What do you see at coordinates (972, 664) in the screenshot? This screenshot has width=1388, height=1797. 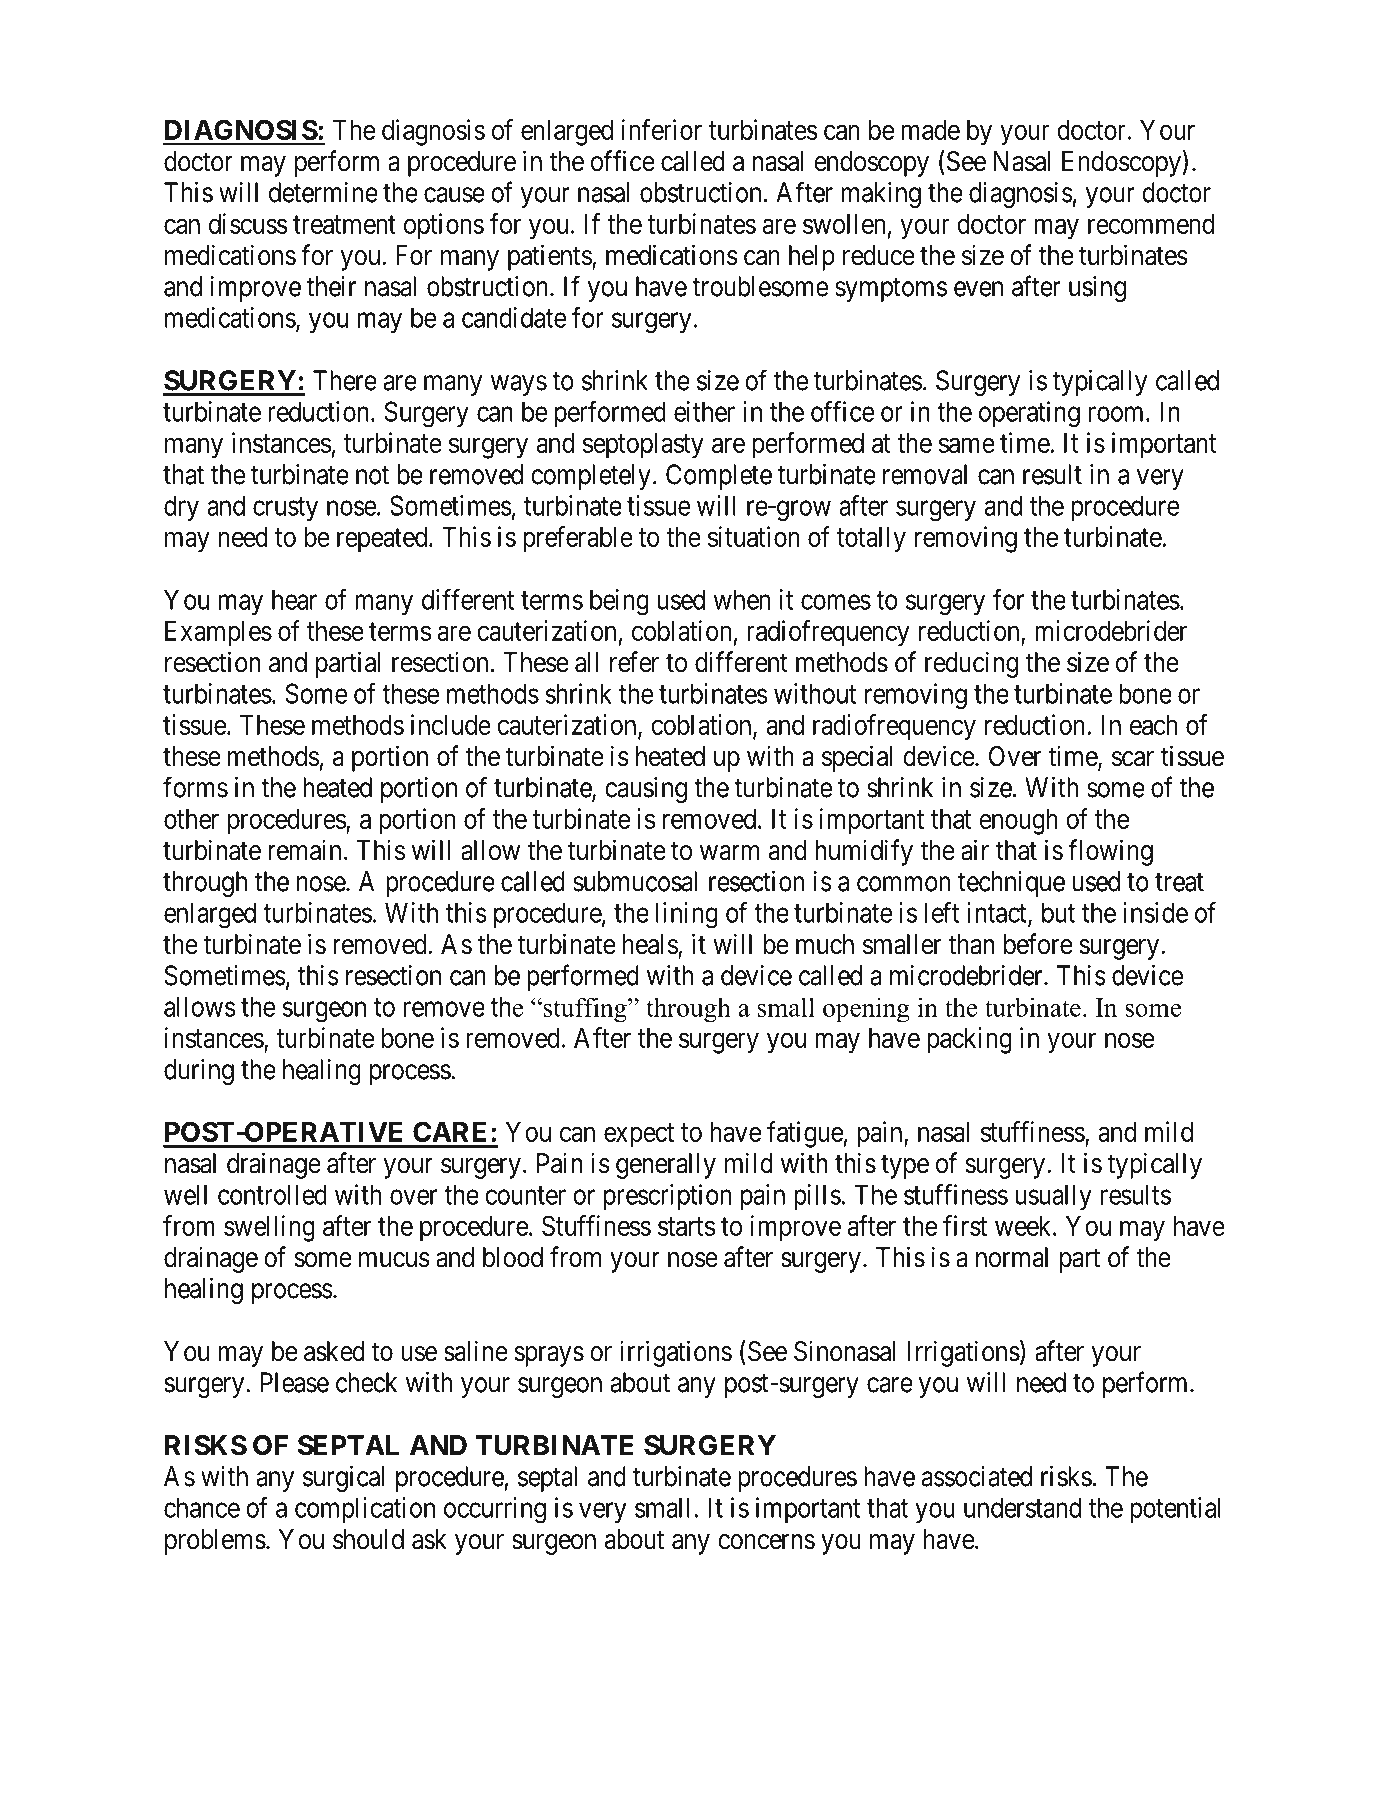 I see `reducing` at bounding box center [972, 664].
